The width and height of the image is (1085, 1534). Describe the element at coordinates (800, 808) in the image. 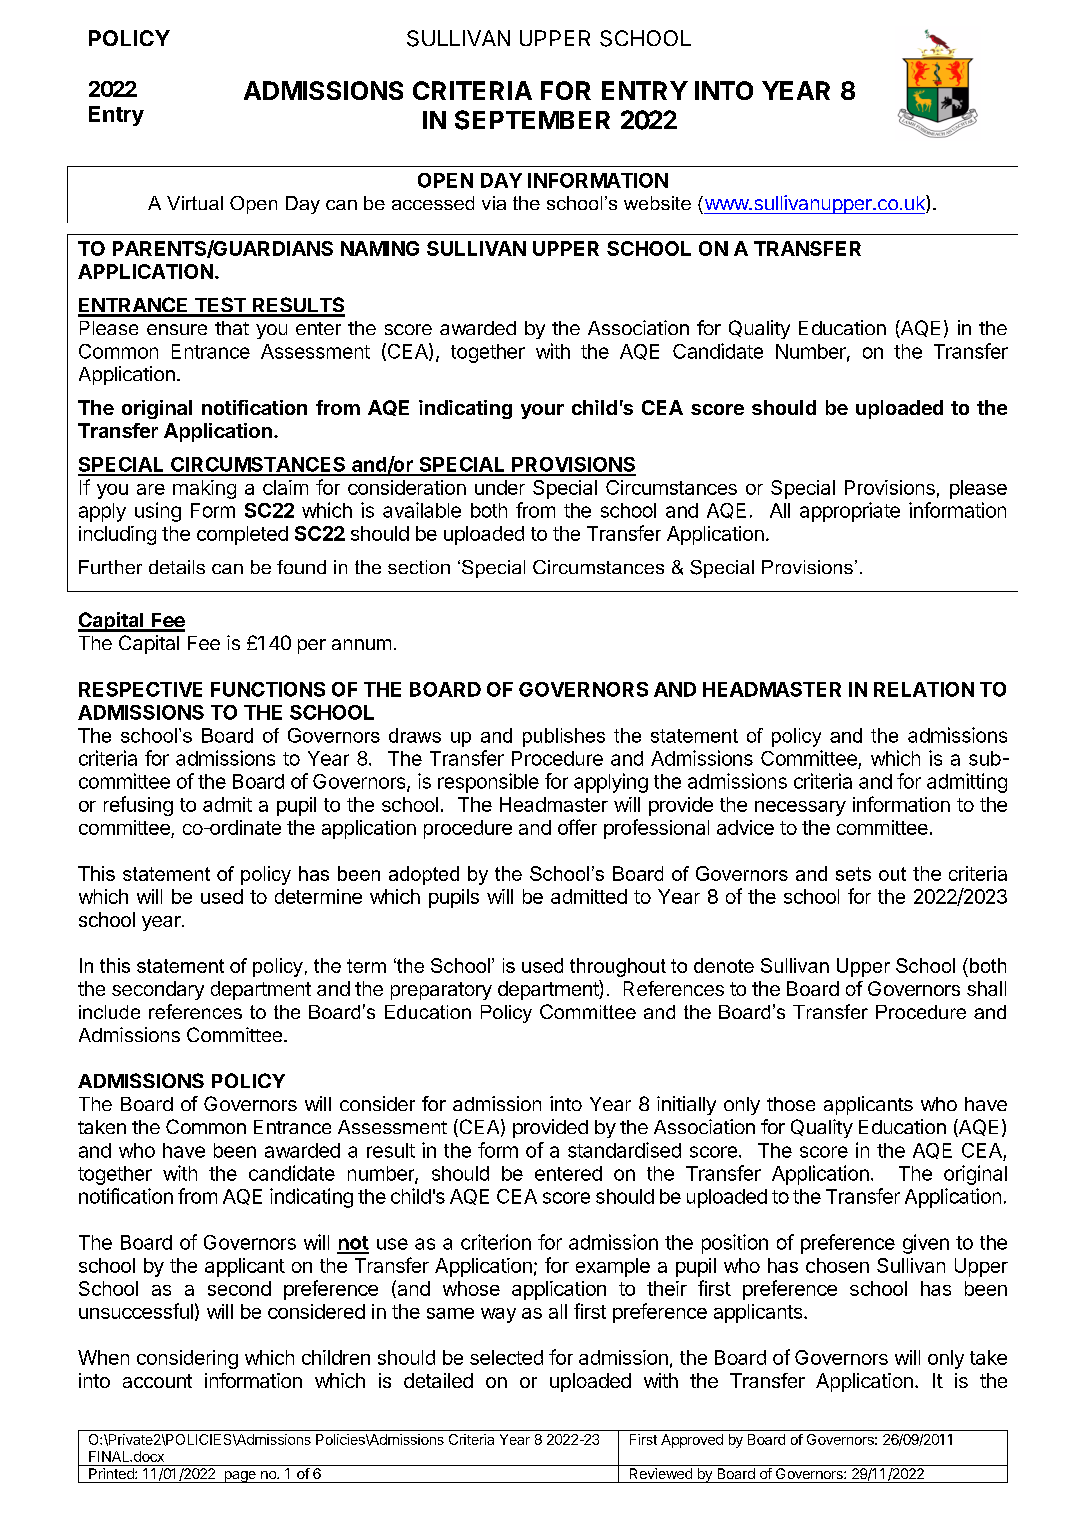

I see `necessary` at that location.
